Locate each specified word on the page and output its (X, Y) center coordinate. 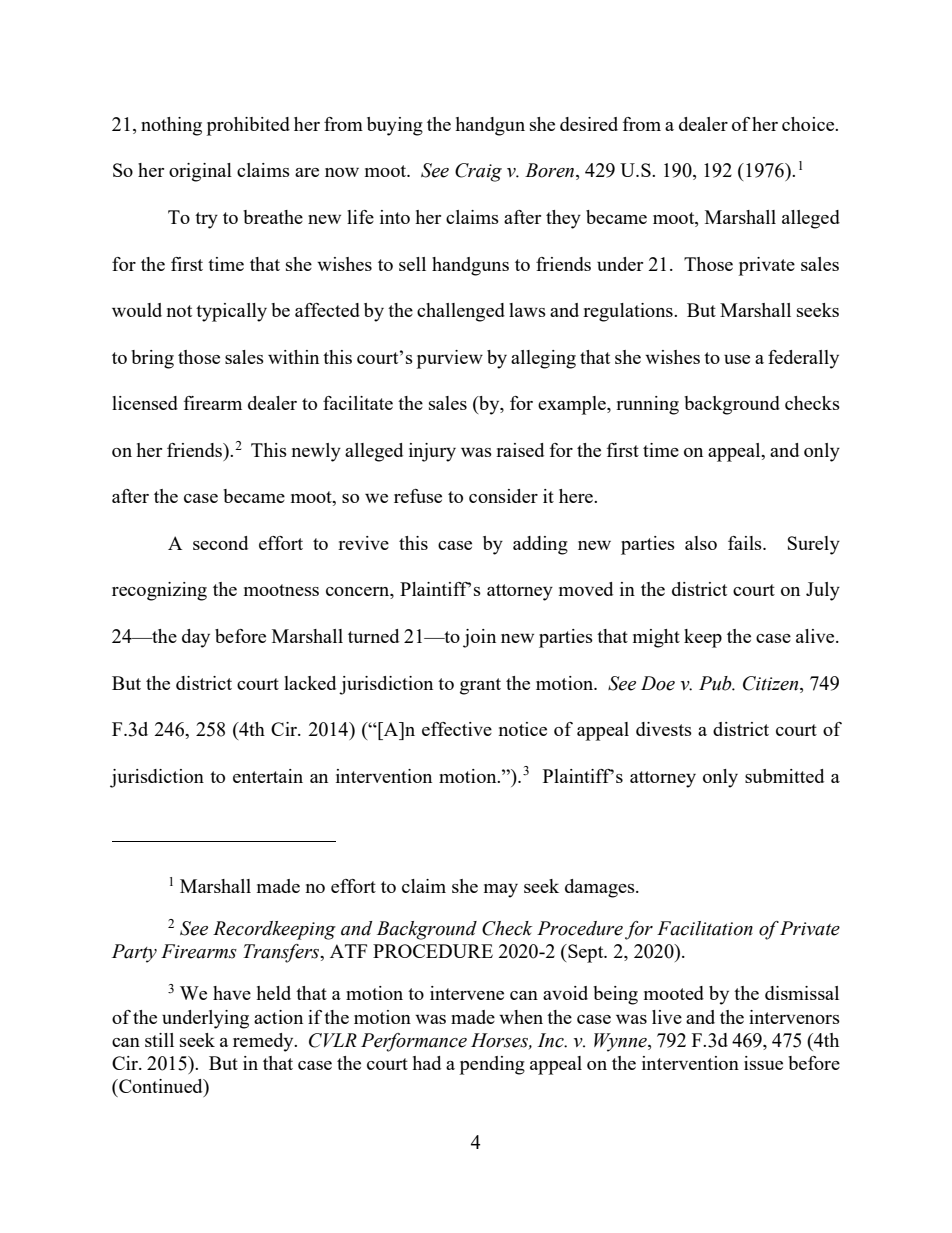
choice (809, 124)
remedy (264, 1042)
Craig (478, 172)
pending (492, 1065)
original (200, 172)
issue (763, 1063)
